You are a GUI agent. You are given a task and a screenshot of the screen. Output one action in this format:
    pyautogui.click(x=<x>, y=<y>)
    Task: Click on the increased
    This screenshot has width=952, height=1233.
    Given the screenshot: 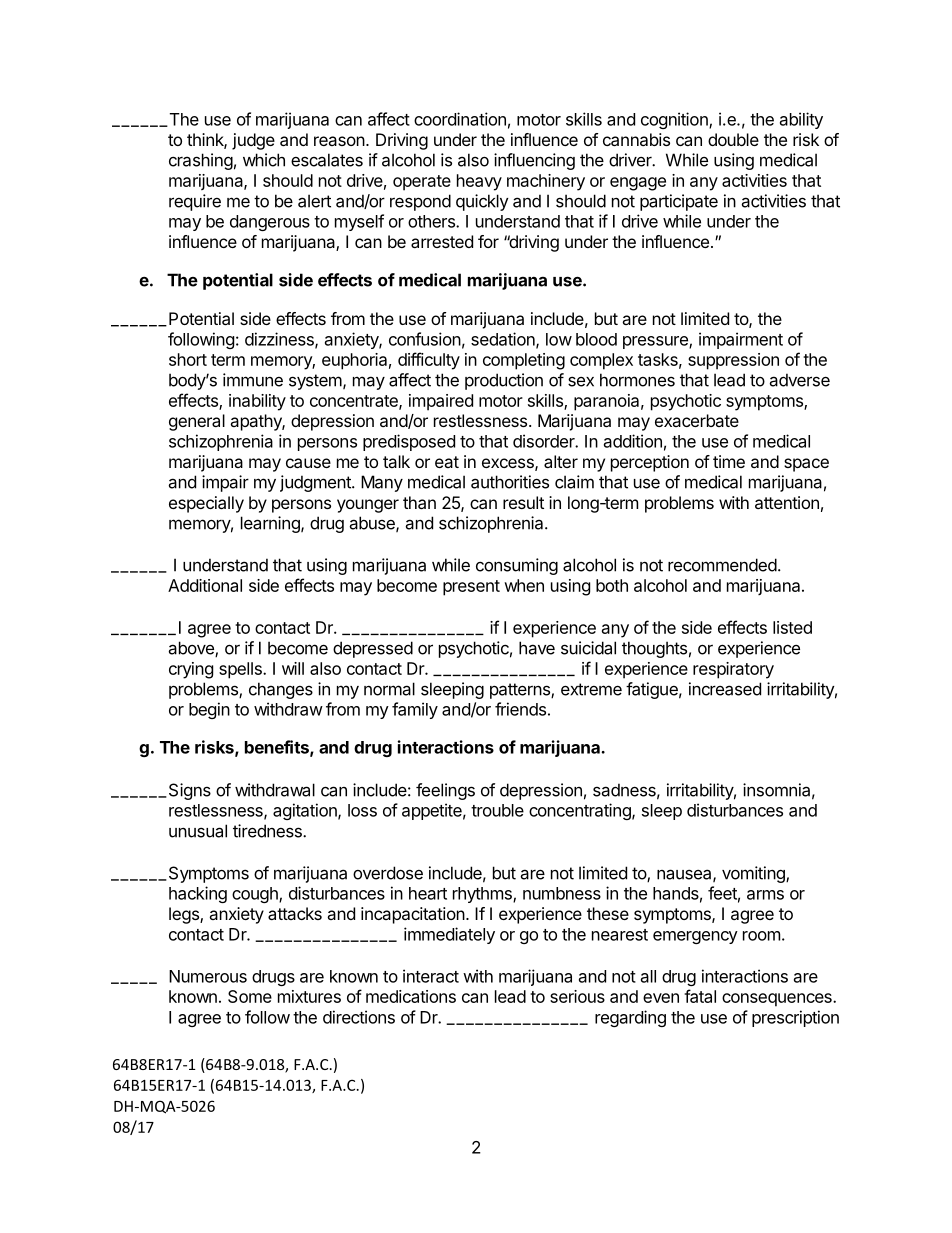 What is the action you would take?
    pyautogui.click(x=725, y=689)
